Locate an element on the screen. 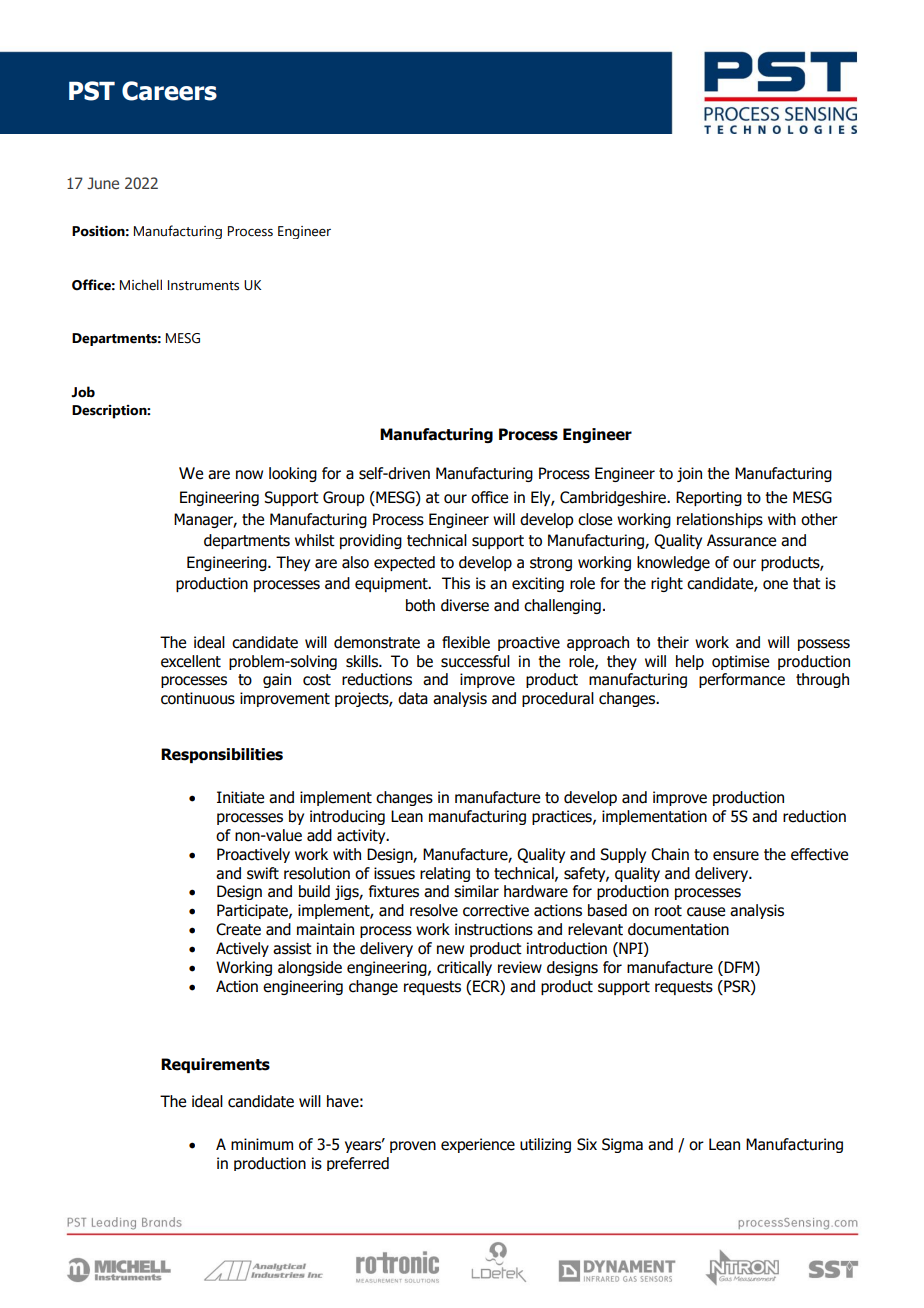  Group is located at coordinates (344, 498).
